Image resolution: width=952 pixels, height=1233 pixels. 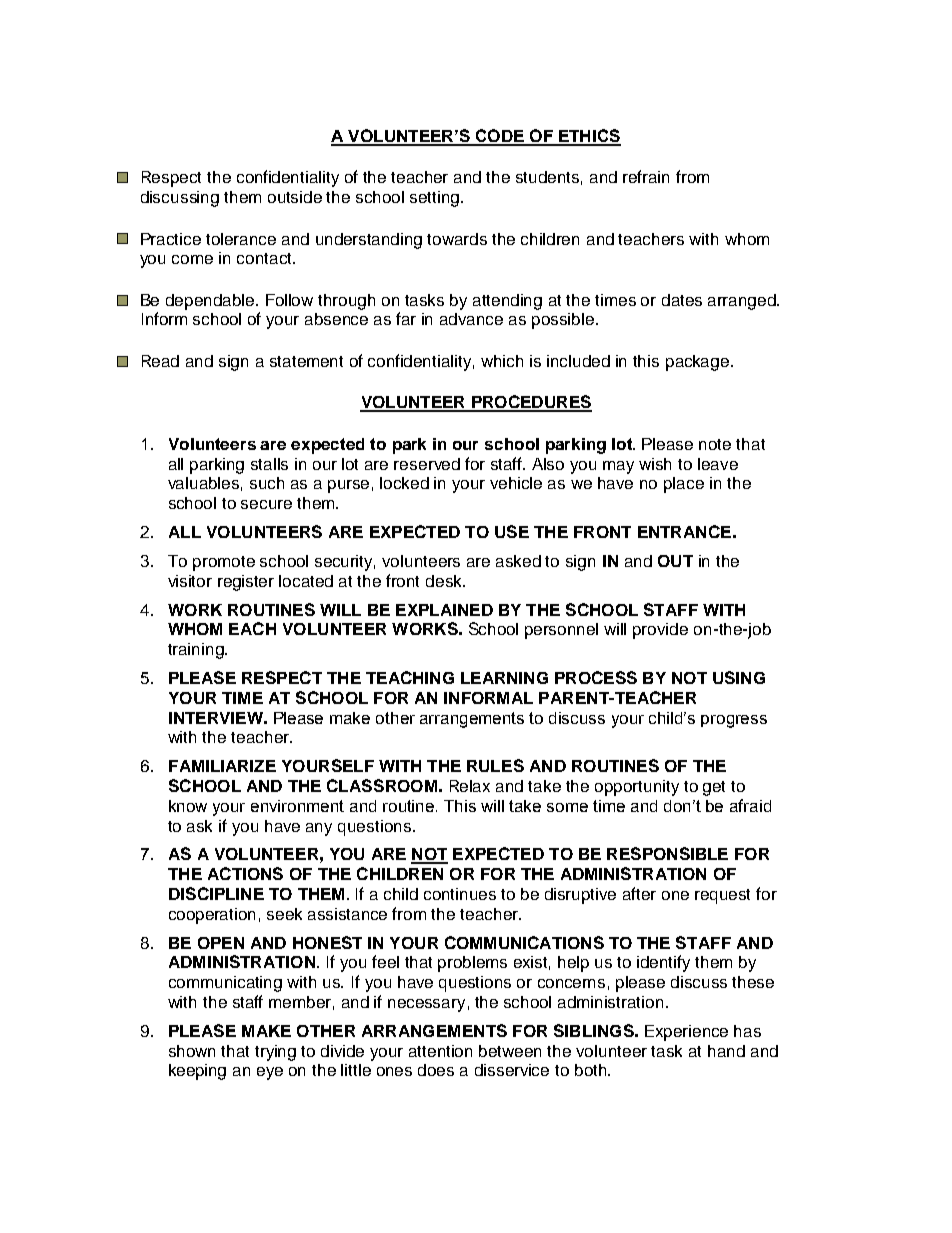 What do you see at coordinates (436, 199) in the page?
I see `setting` at bounding box center [436, 199].
